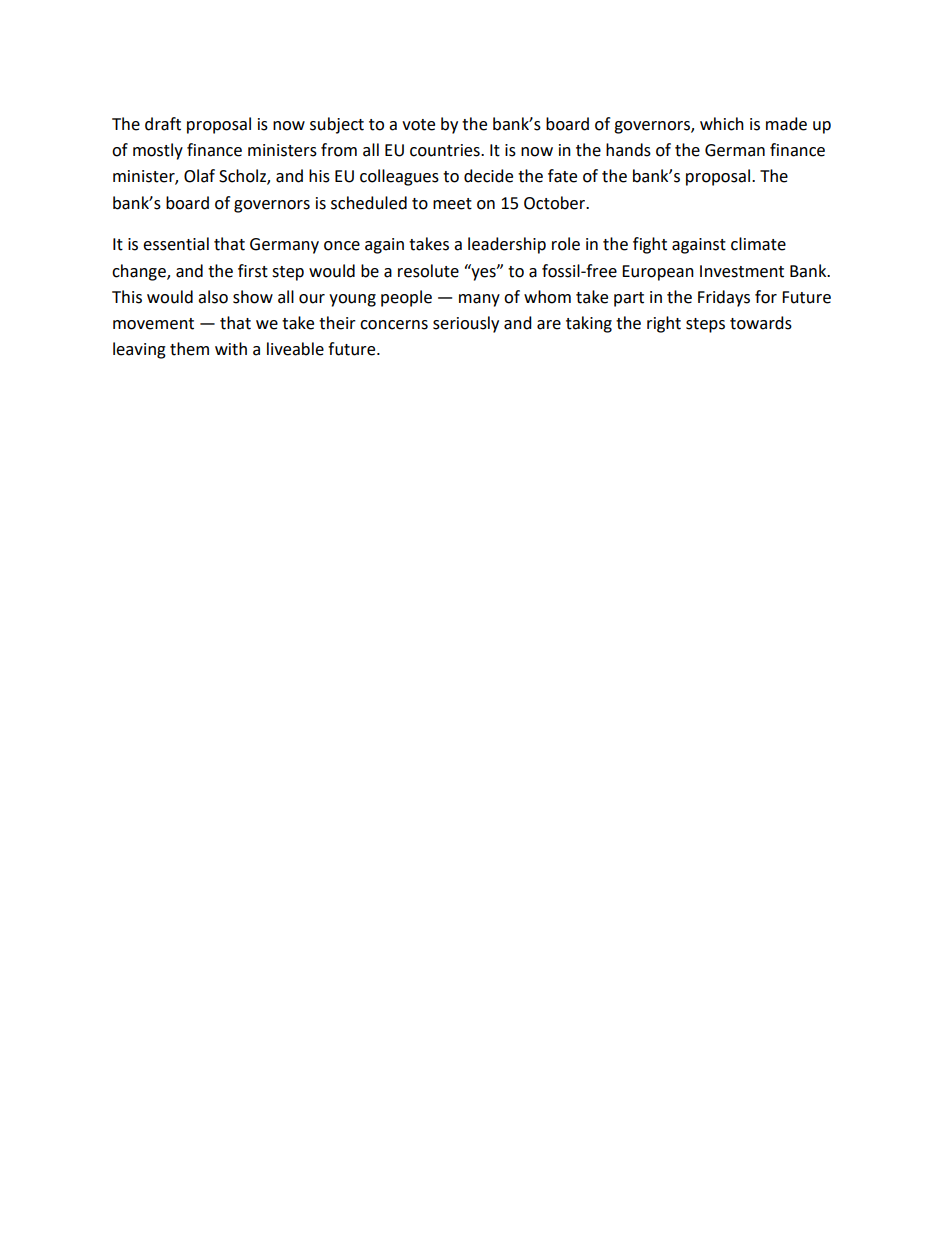  What do you see at coordinates (176, 244) in the document?
I see `essential` at bounding box center [176, 244].
